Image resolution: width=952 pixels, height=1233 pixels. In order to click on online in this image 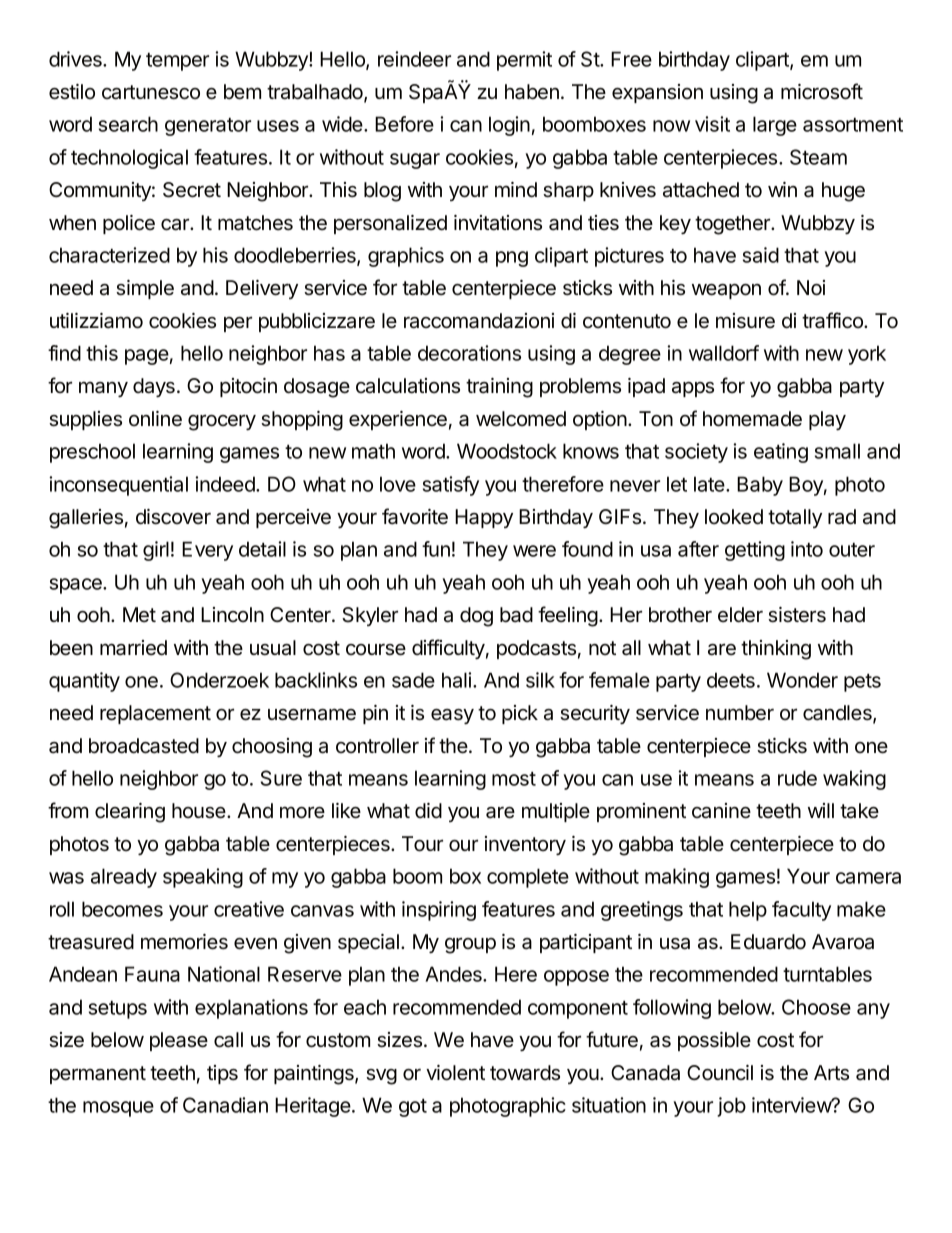, I will do `click(155, 419)`.
